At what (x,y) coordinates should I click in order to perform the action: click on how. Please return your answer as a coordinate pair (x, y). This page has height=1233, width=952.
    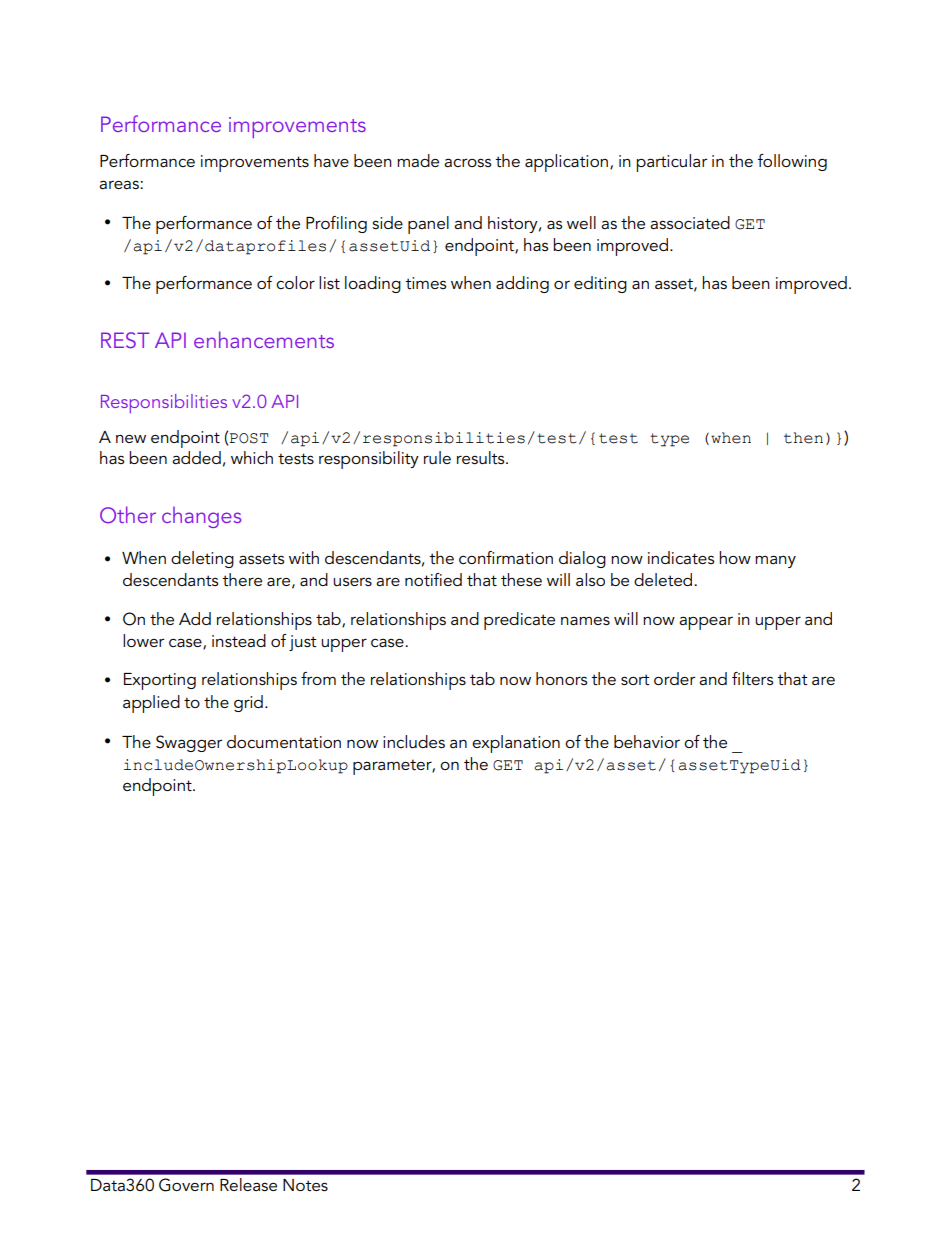
    Looking at the image, I should click on (735, 557).
